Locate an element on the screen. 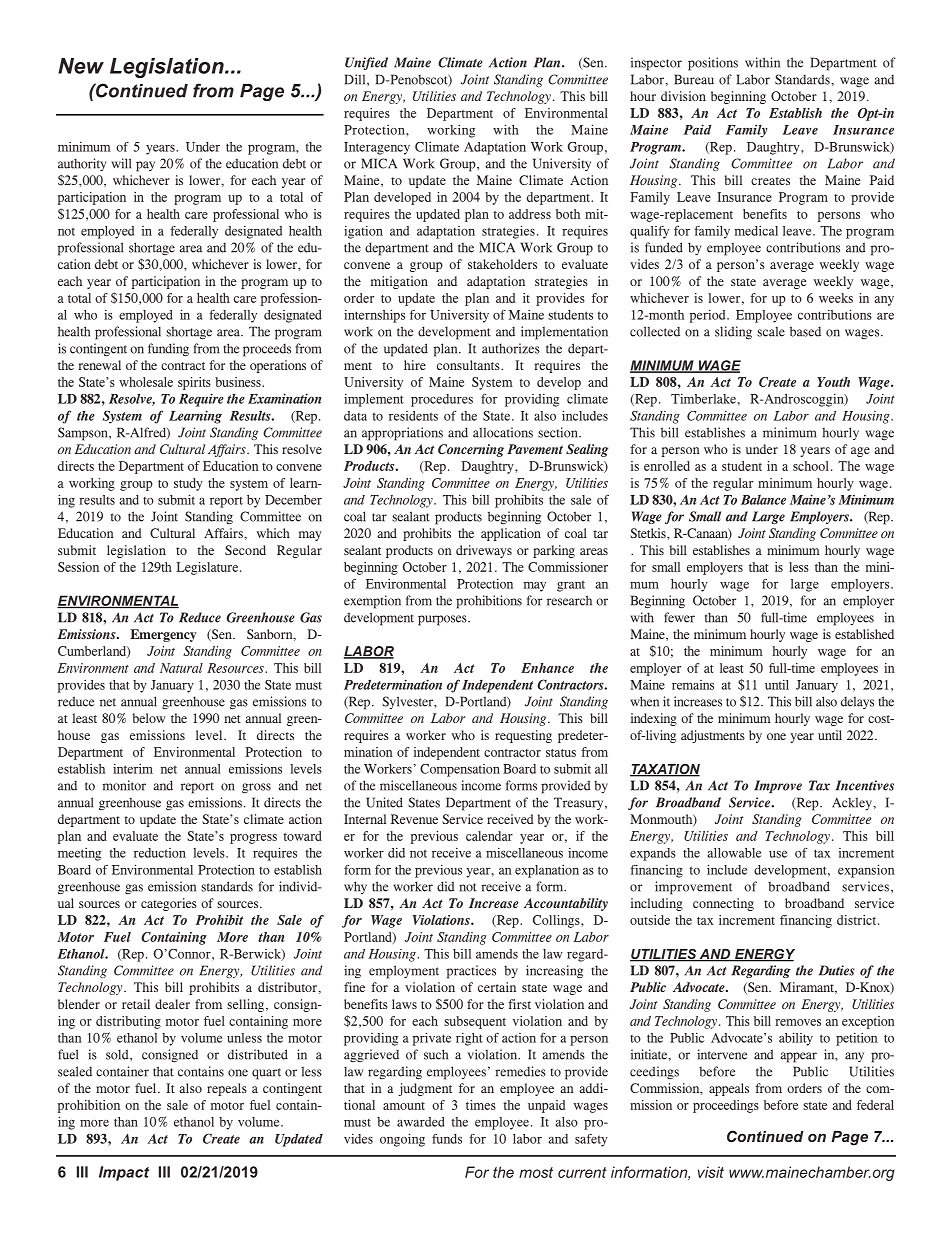 Image resolution: width=952 pixels, height=1233 pixels. Compensation is located at coordinates (460, 770).
